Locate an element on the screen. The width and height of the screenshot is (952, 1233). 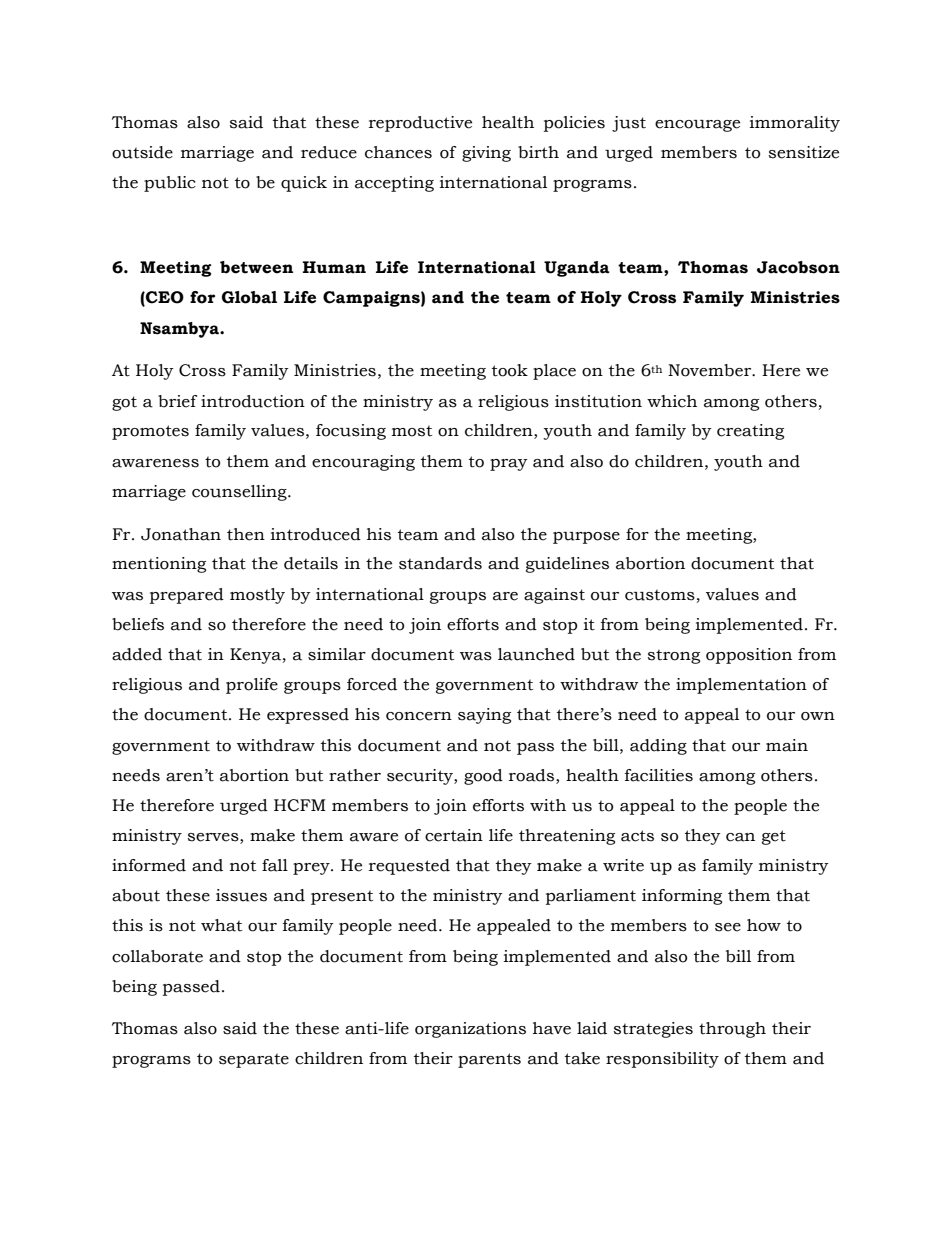
separate is located at coordinates (254, 1060).
